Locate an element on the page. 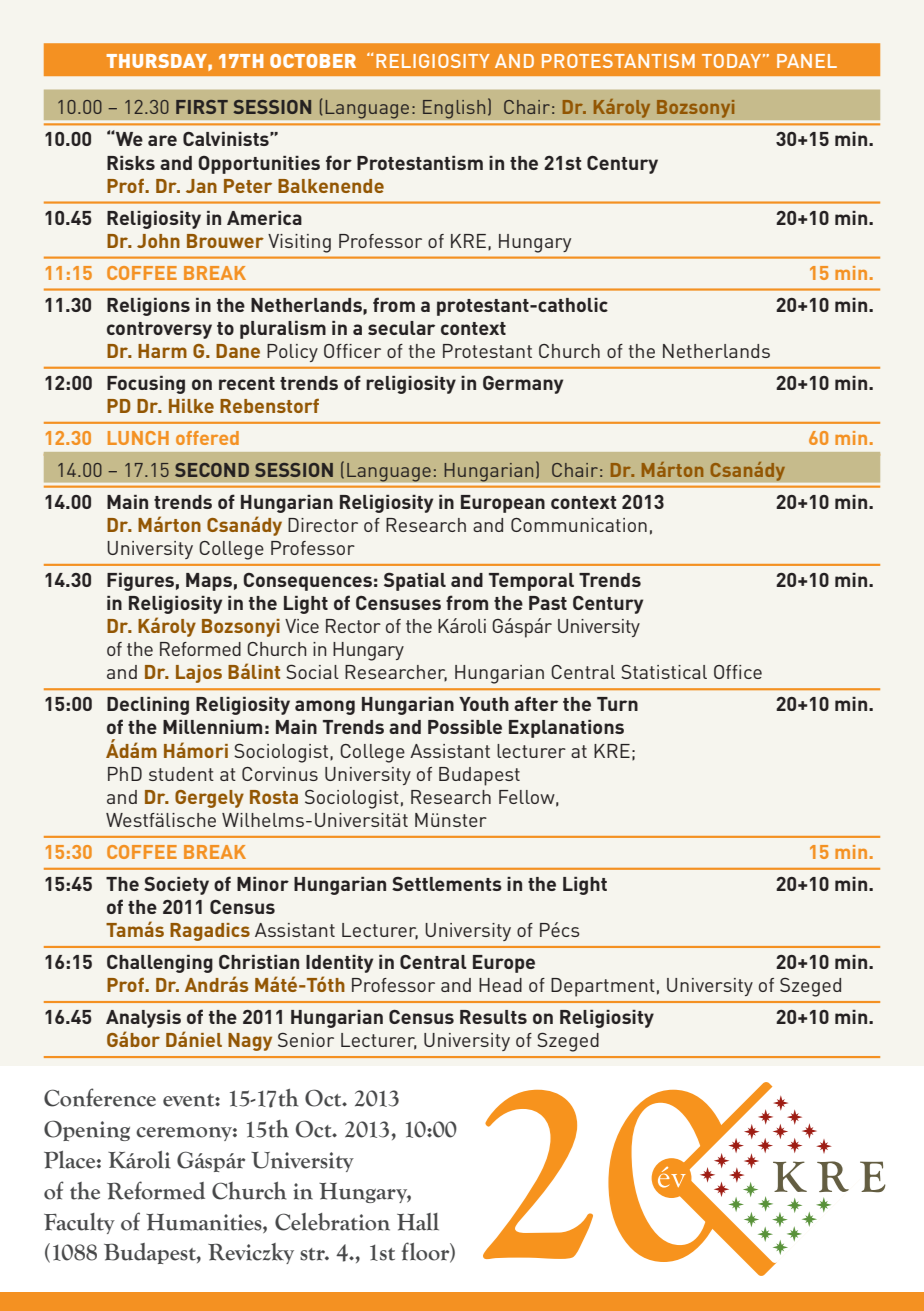 This page has width=924, height=1311. Department is located at coordinates (603, 987).
